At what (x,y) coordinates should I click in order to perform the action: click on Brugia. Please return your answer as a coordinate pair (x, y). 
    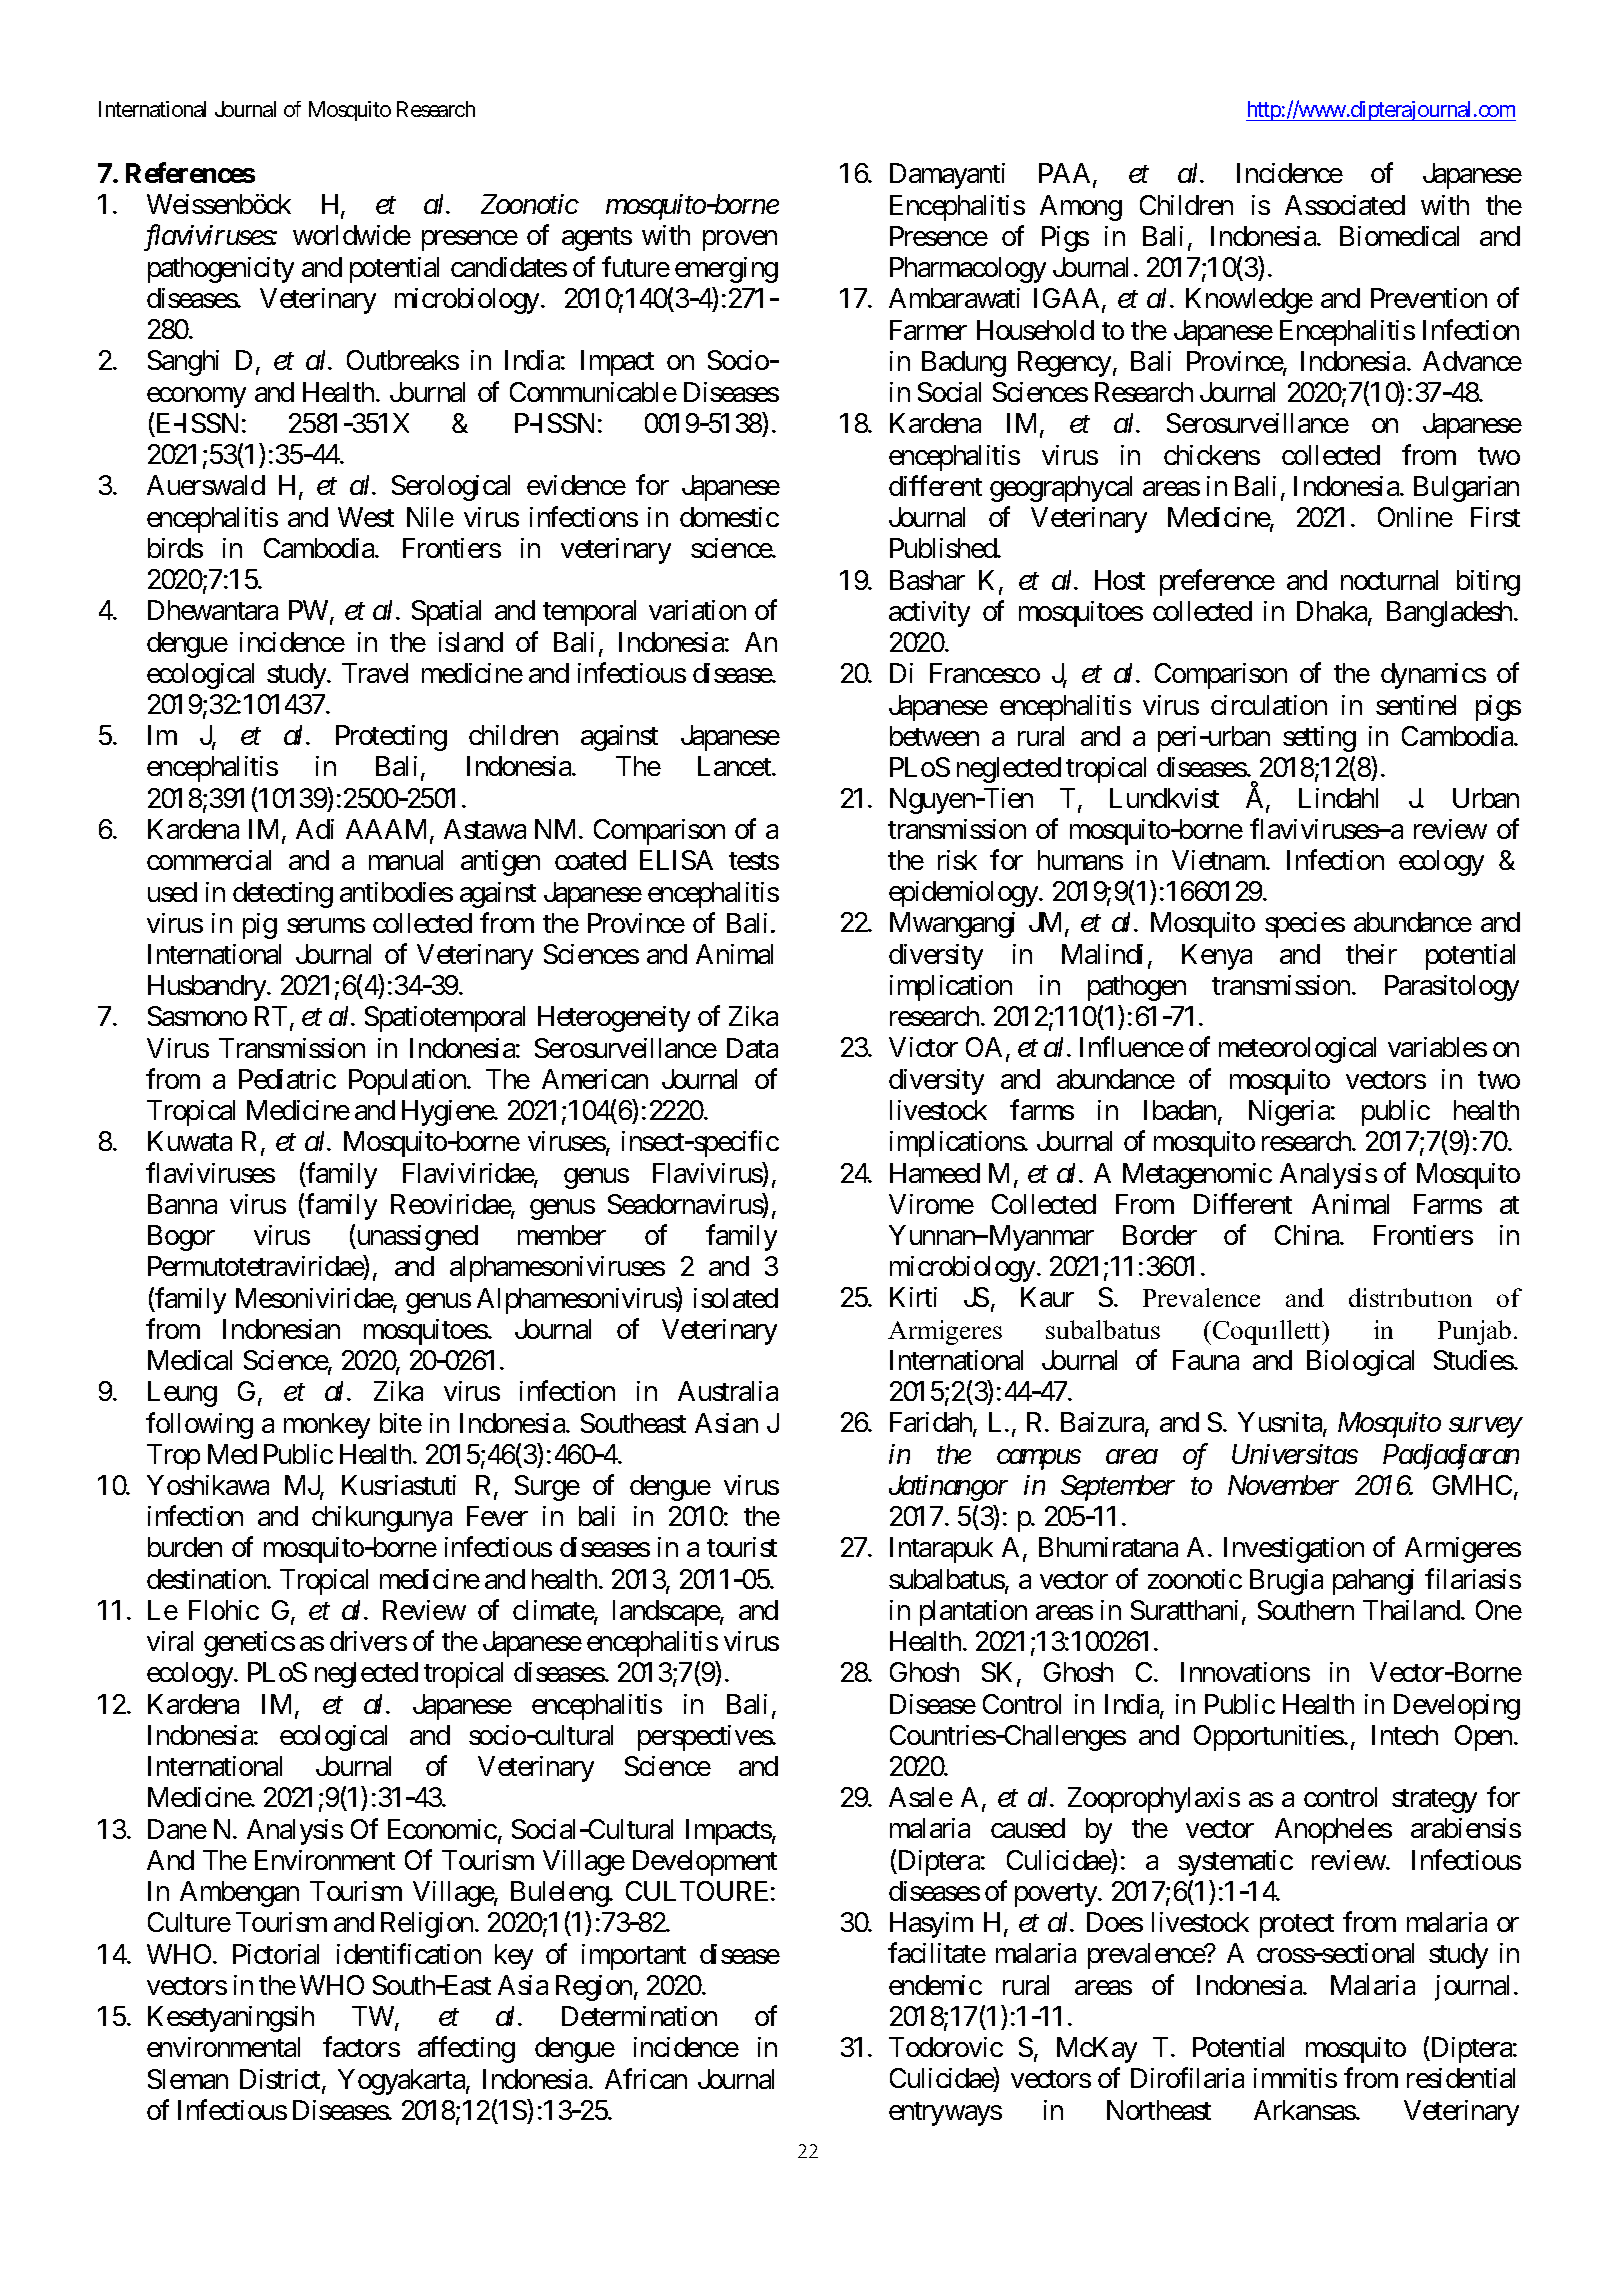
    Looking at the image, I should click on (1286, 1582).
